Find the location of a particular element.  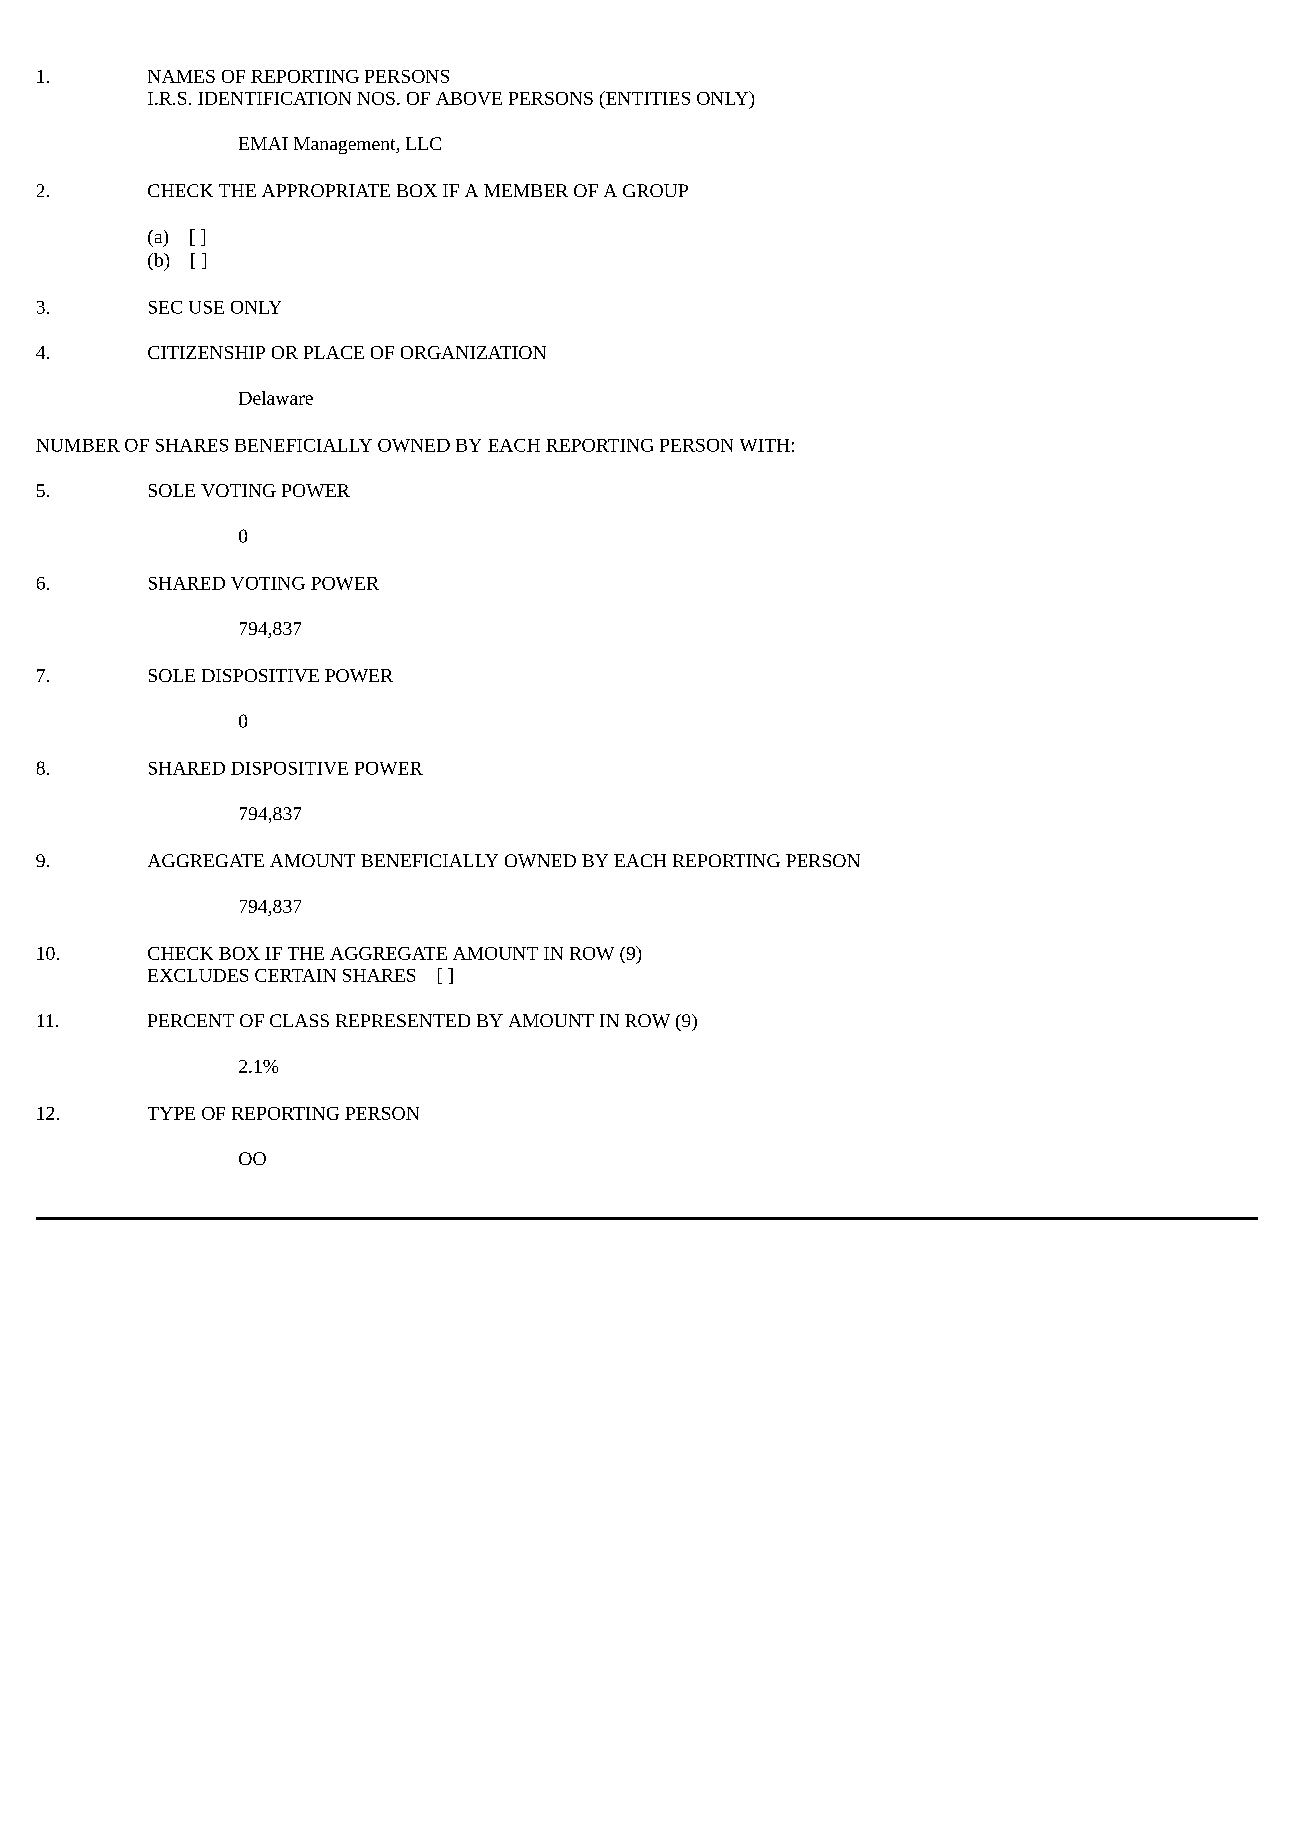

Delaware is located at coordinates (276, 398).
